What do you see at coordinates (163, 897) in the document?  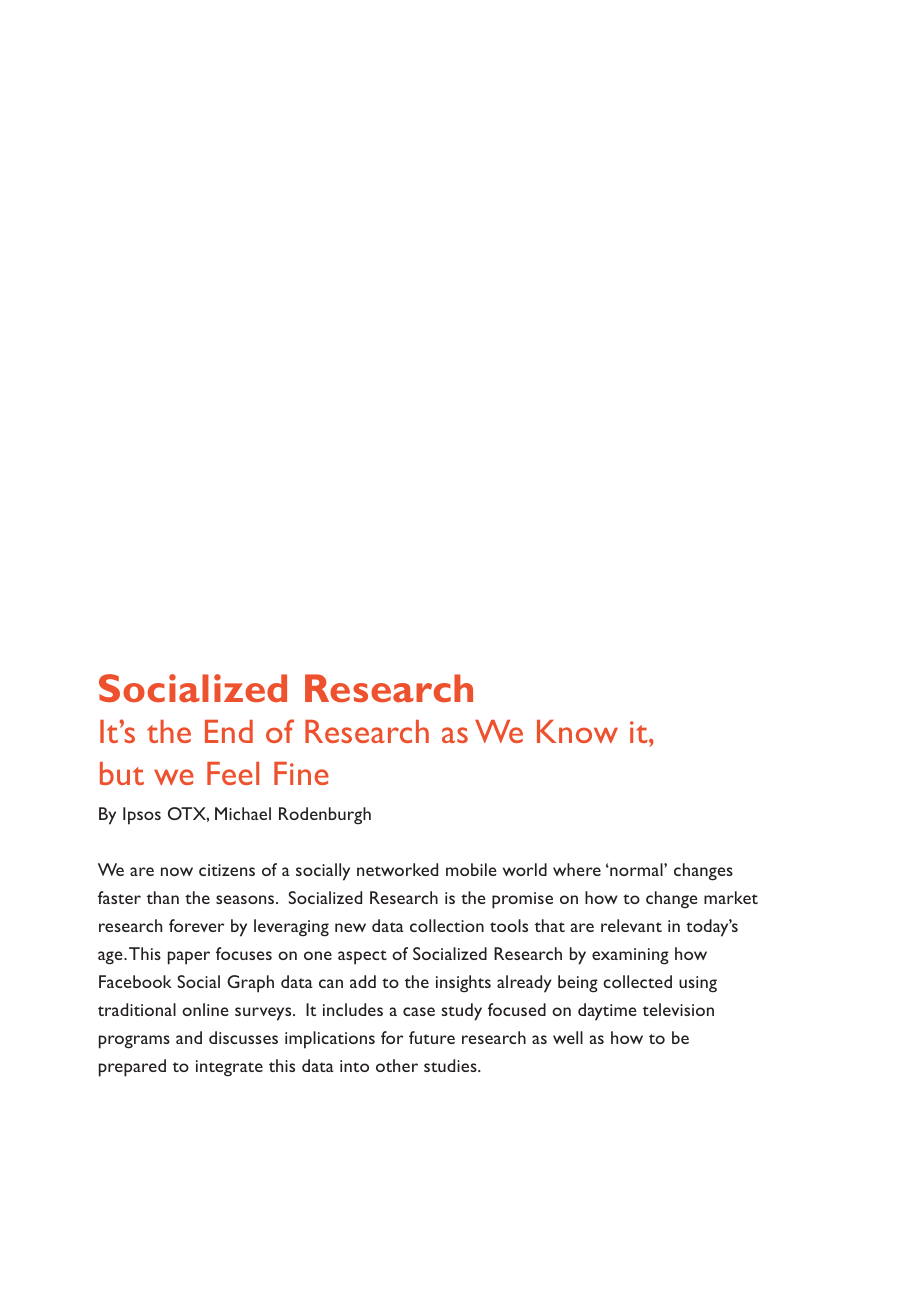 I see `than` at bounding box center [163, 897].
